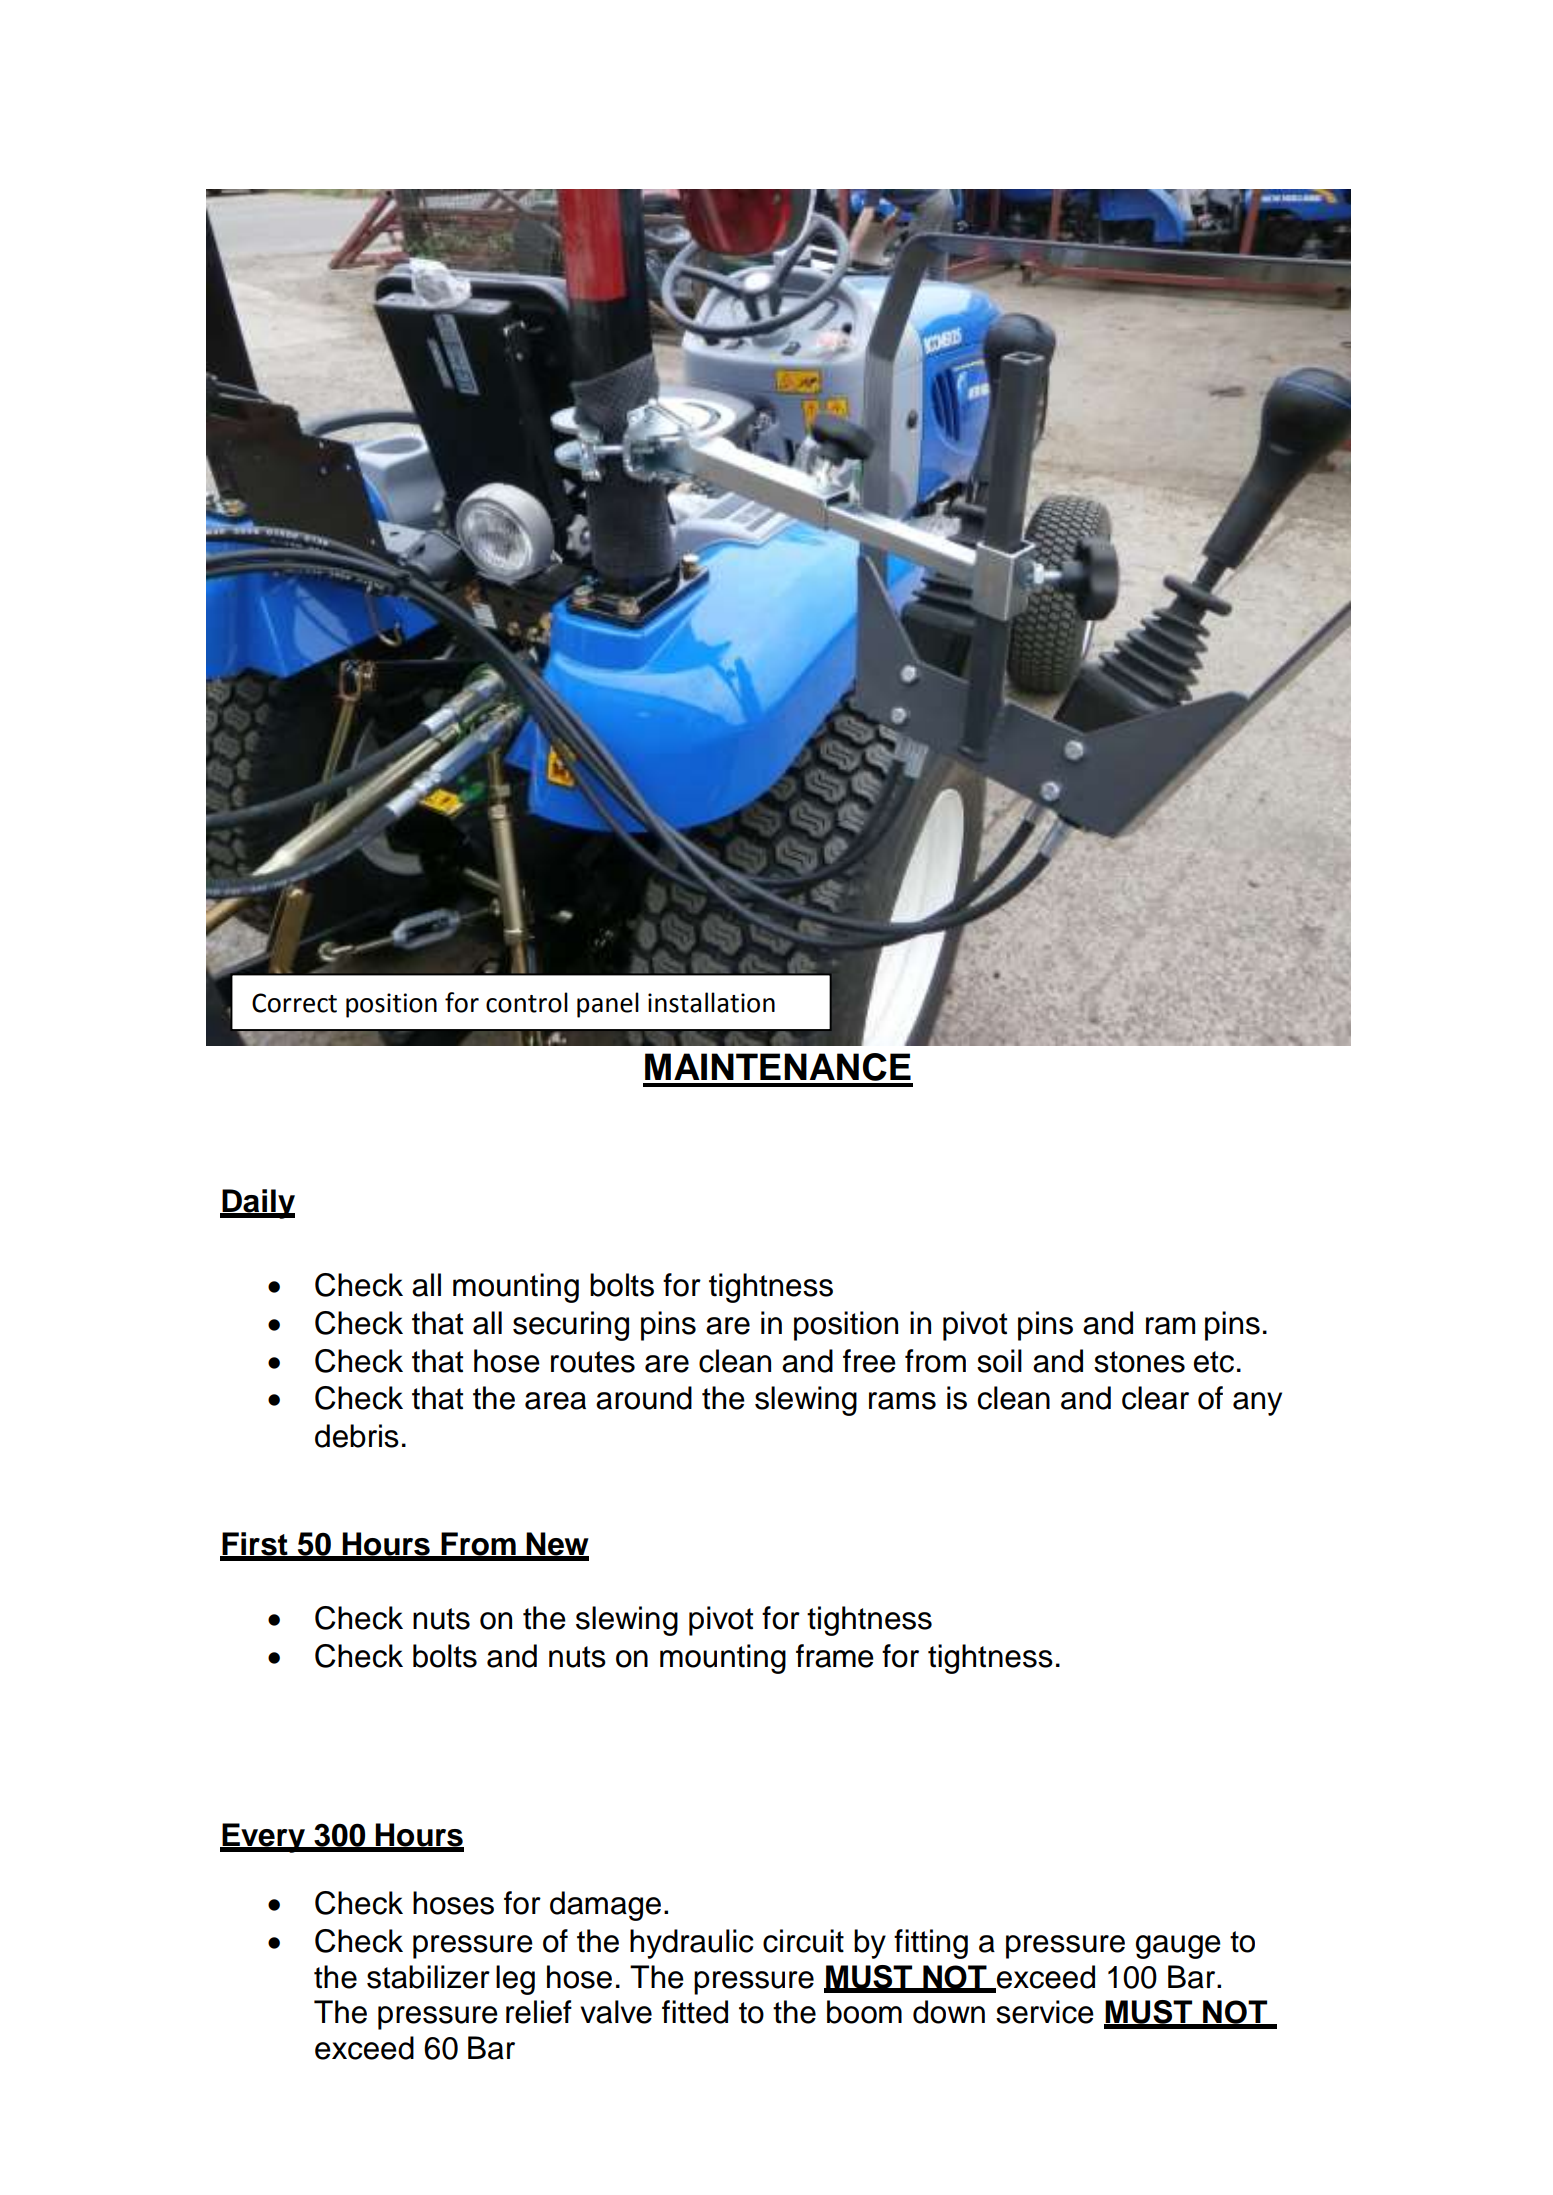 The height and width of the screenshot is (2195, 1553). Describe the element at coordinates (539, 2012) in the screenshot. I see `relief` at that location.
